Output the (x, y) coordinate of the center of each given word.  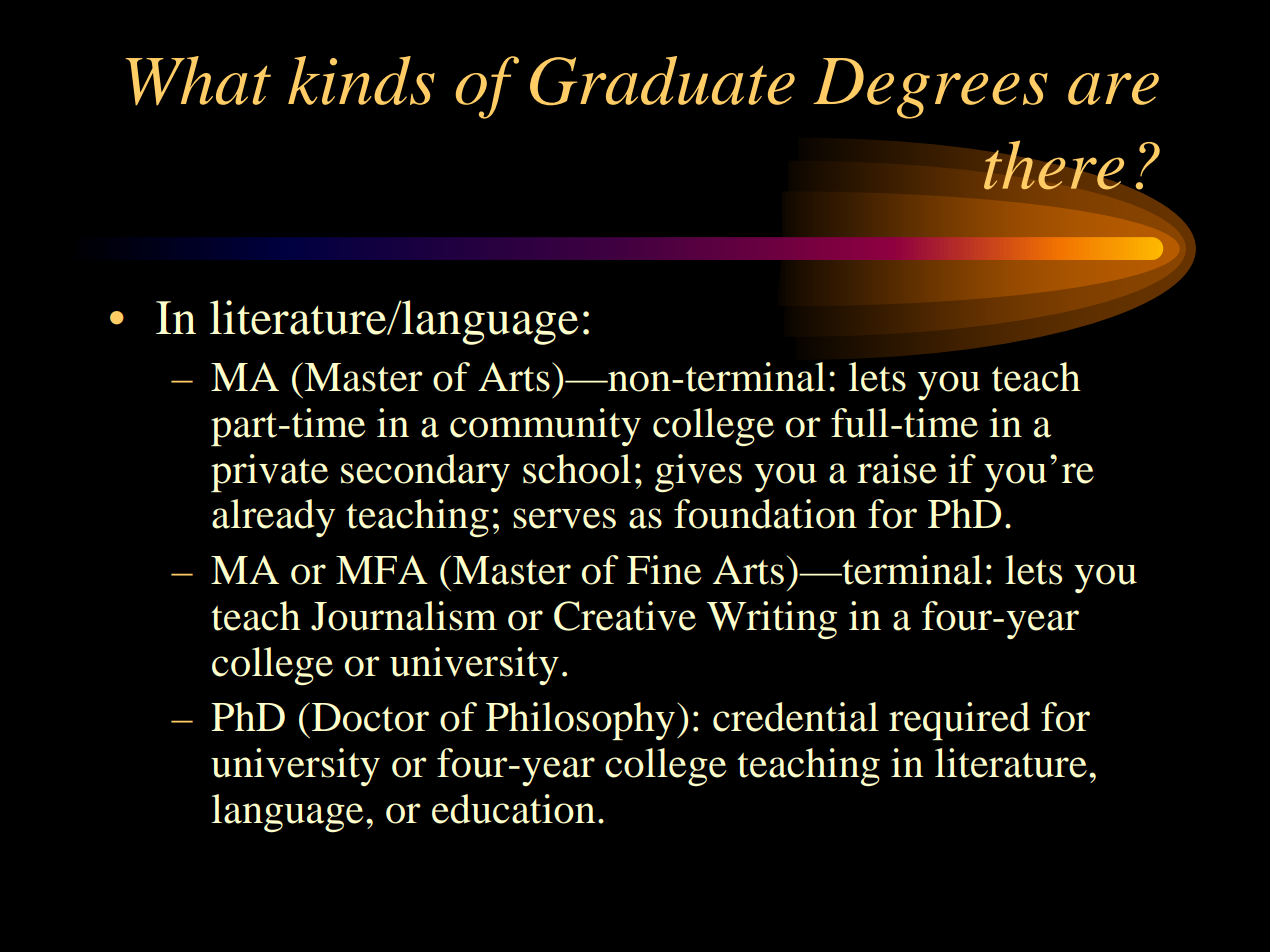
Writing (772, 620)
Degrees (930, 88)
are (1113, 89)
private (270, 473)
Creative (625, 616)
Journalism (404, 616)
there (1054, 165)
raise (897, 469)
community (545, 427)
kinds (361, 80)
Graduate (662, 81)
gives (698, 473)
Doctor (370, 717)
